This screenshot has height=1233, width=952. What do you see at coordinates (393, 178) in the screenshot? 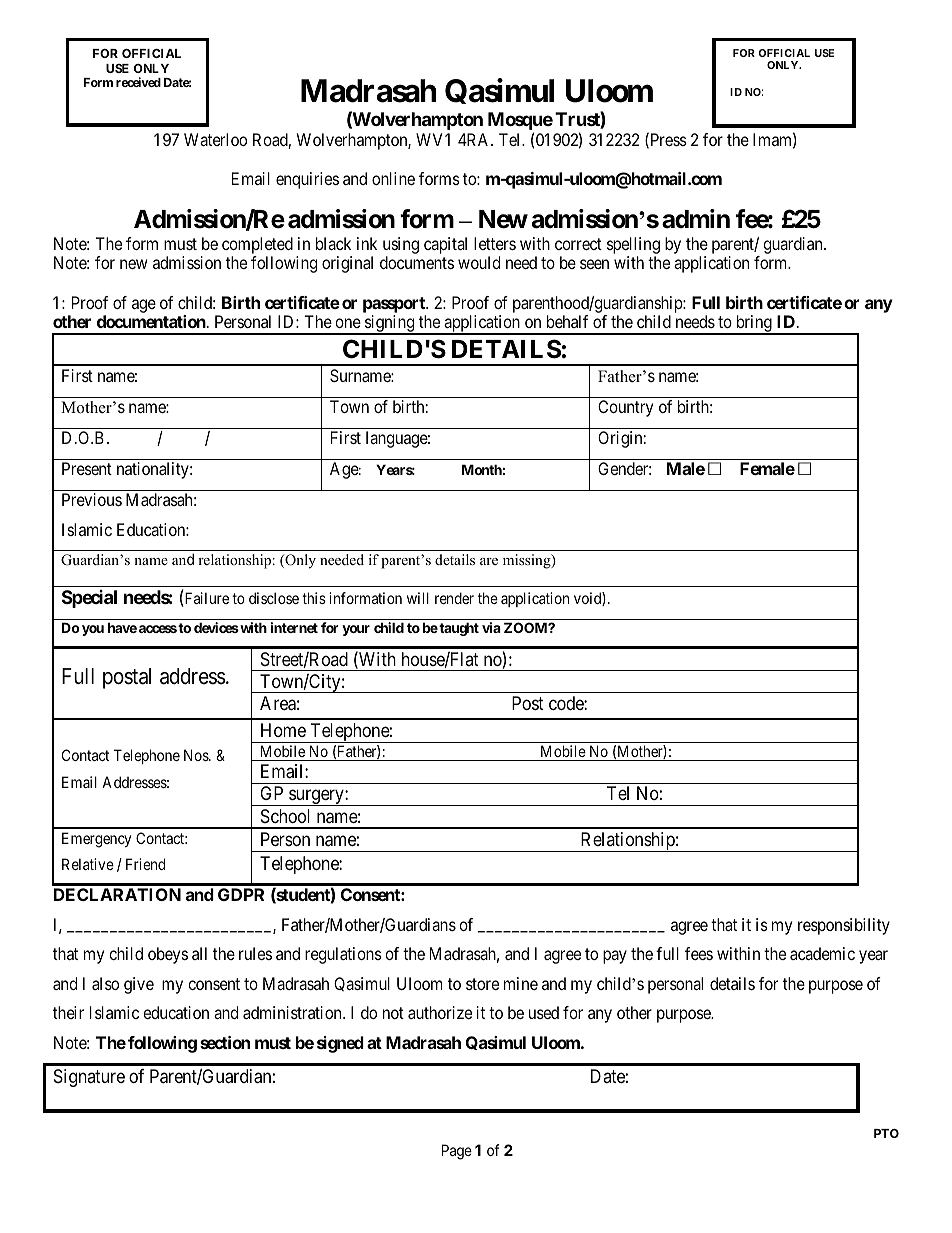
I see `online` at bounding box center [393, 178].
